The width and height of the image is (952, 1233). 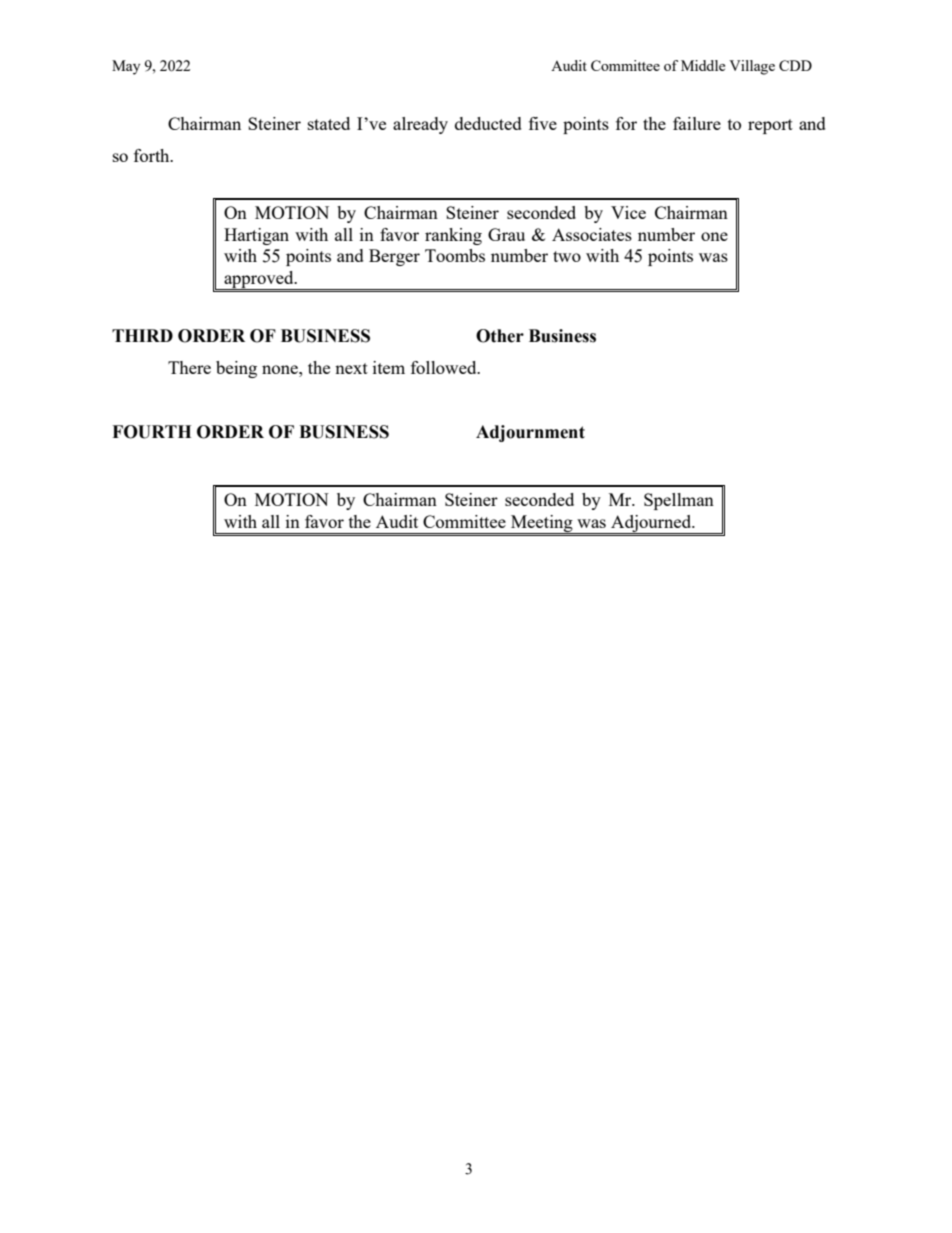 What do you see at coordinates (151, 432) in the image?
I see `FOURTH` at bounding box center [151, 432].
